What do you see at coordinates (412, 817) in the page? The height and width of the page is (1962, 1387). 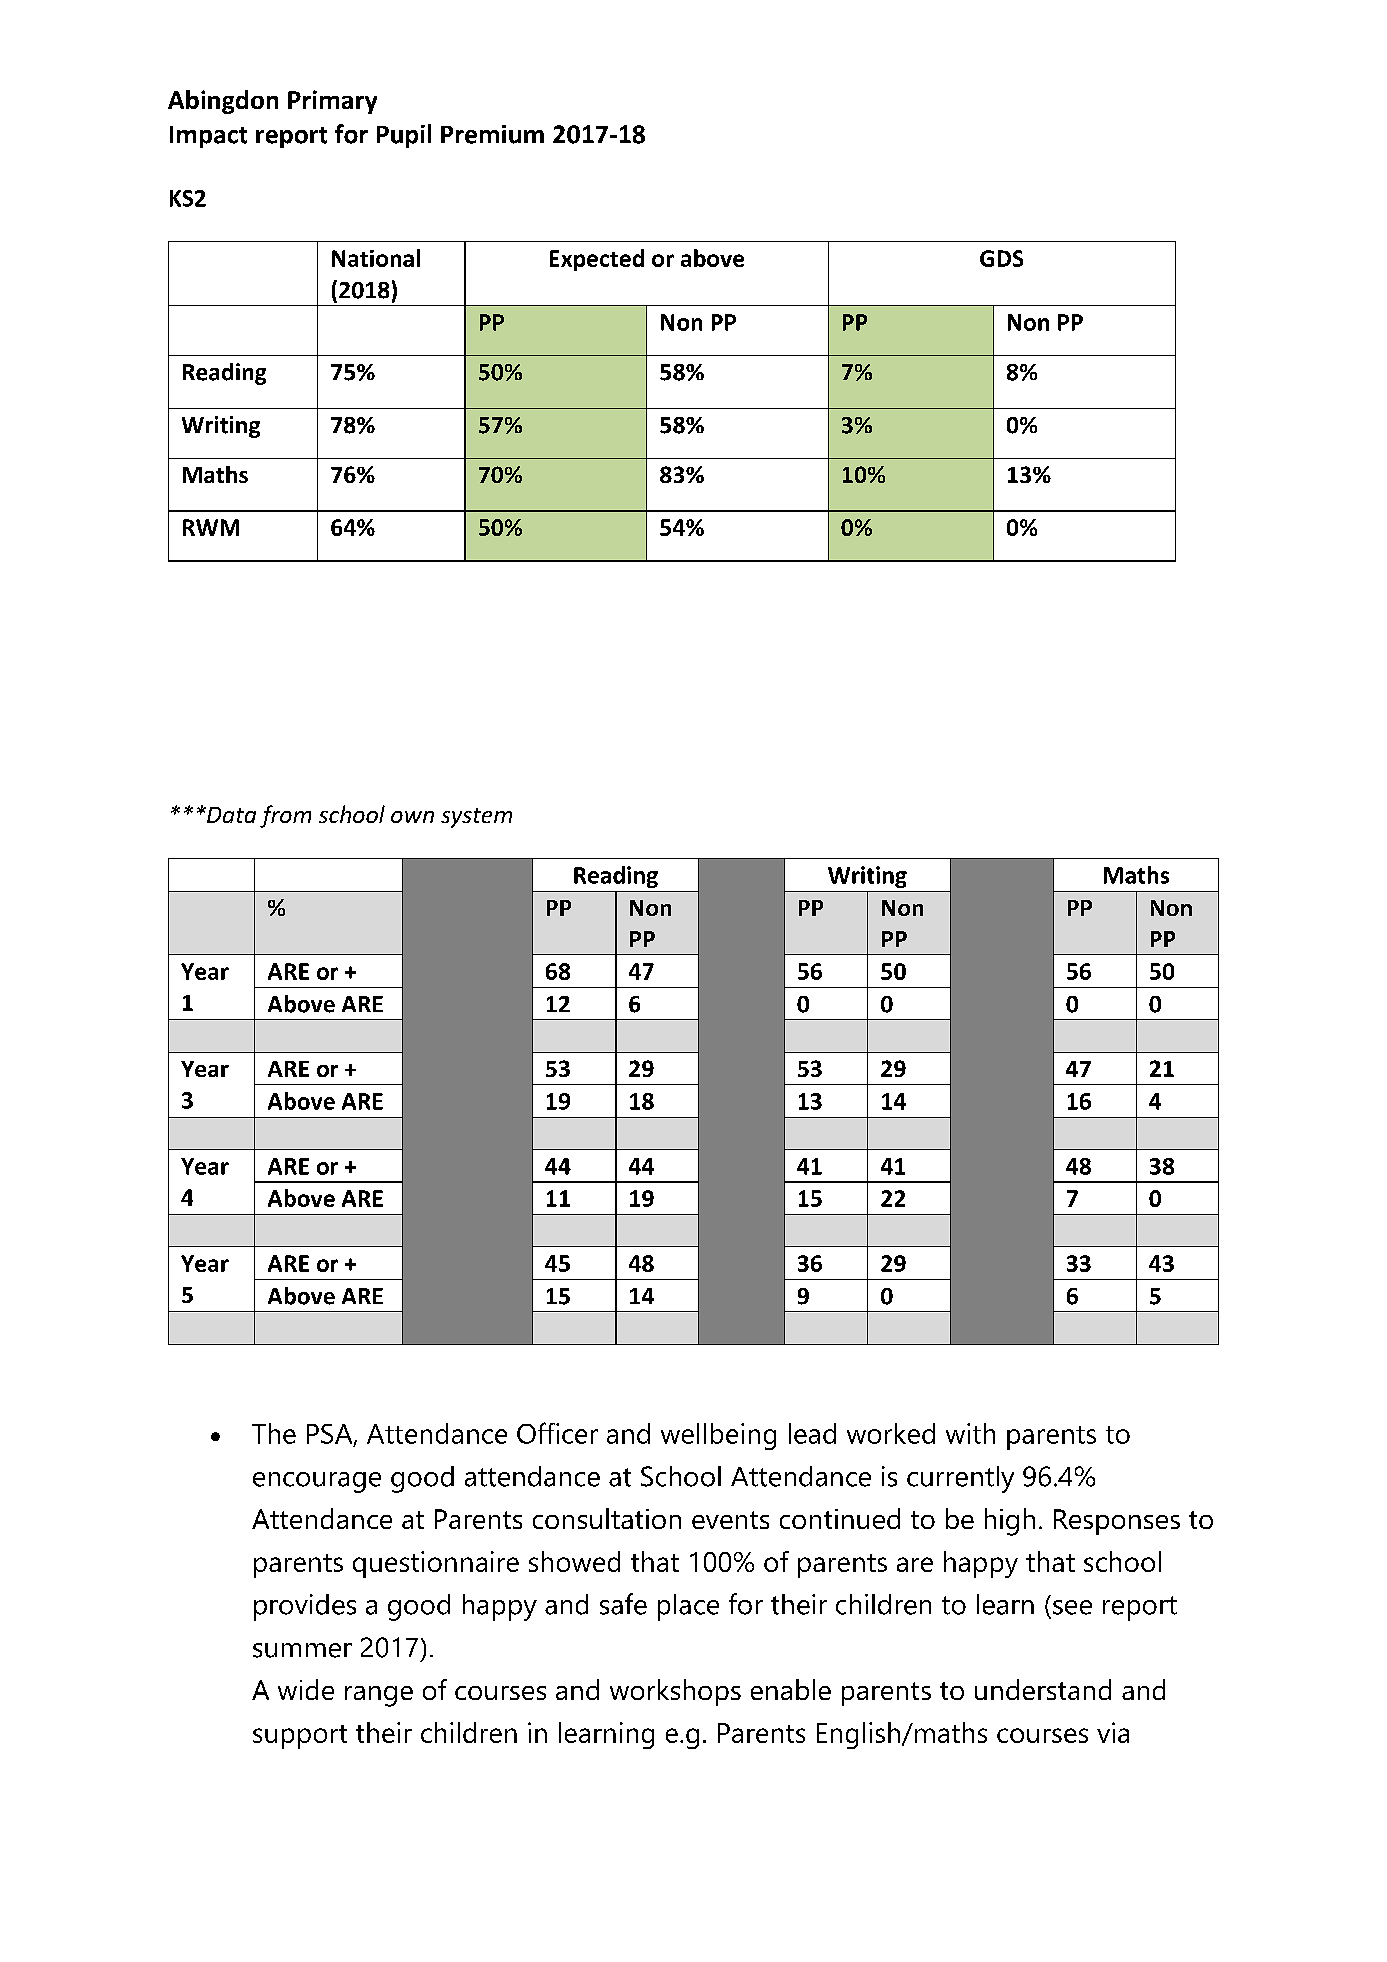 I see `own` at bounding box center [412, 817].
